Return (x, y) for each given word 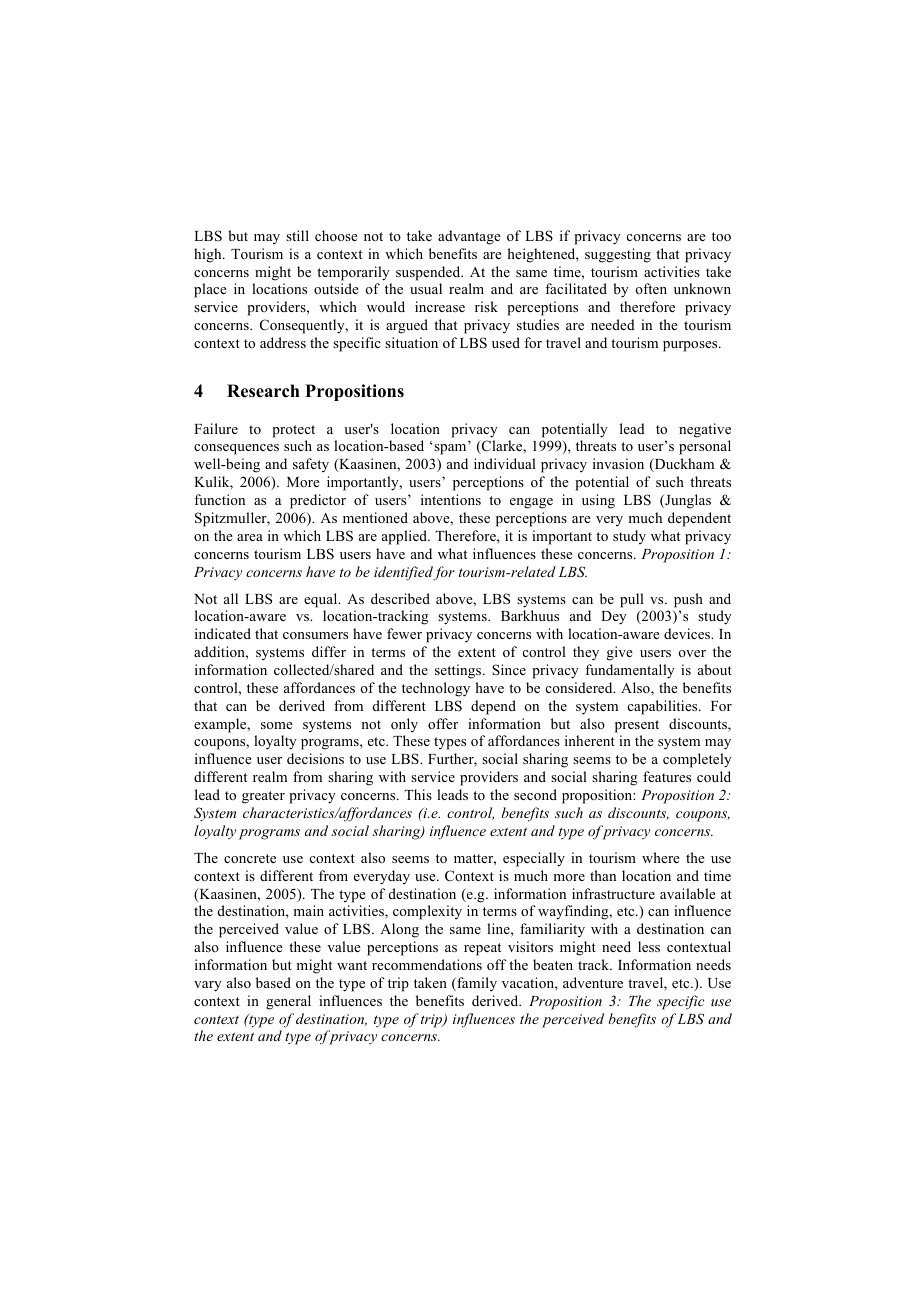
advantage (469, 237)
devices (688, 633)
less (649, 946)
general (288, 1002)
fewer (404, 633)
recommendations (427, 964)
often (651, 288)
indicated (223, 633)
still (297, 235)
